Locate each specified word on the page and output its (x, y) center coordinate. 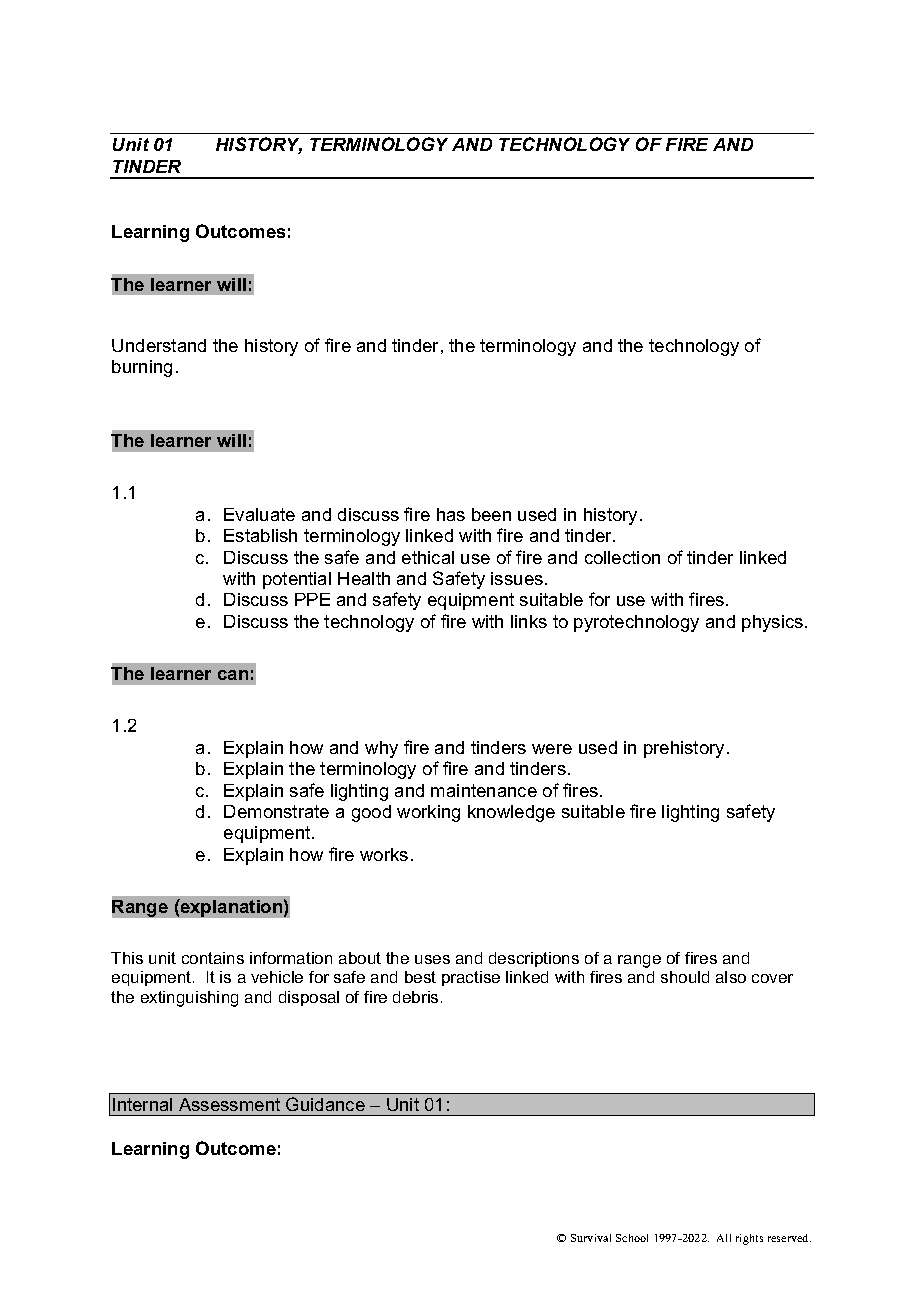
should (685, 977)
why (381, 749)
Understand (159, 345)
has (451, 514)
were (552, 749)
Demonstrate (276, 811)
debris (415, 997)
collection (622, 557)
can (233, 675)
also (731, 977)
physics (774, 623)
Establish (260, 535)
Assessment (229, 1104)
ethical (428, 557)
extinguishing (189, 999)
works (384, 854)
